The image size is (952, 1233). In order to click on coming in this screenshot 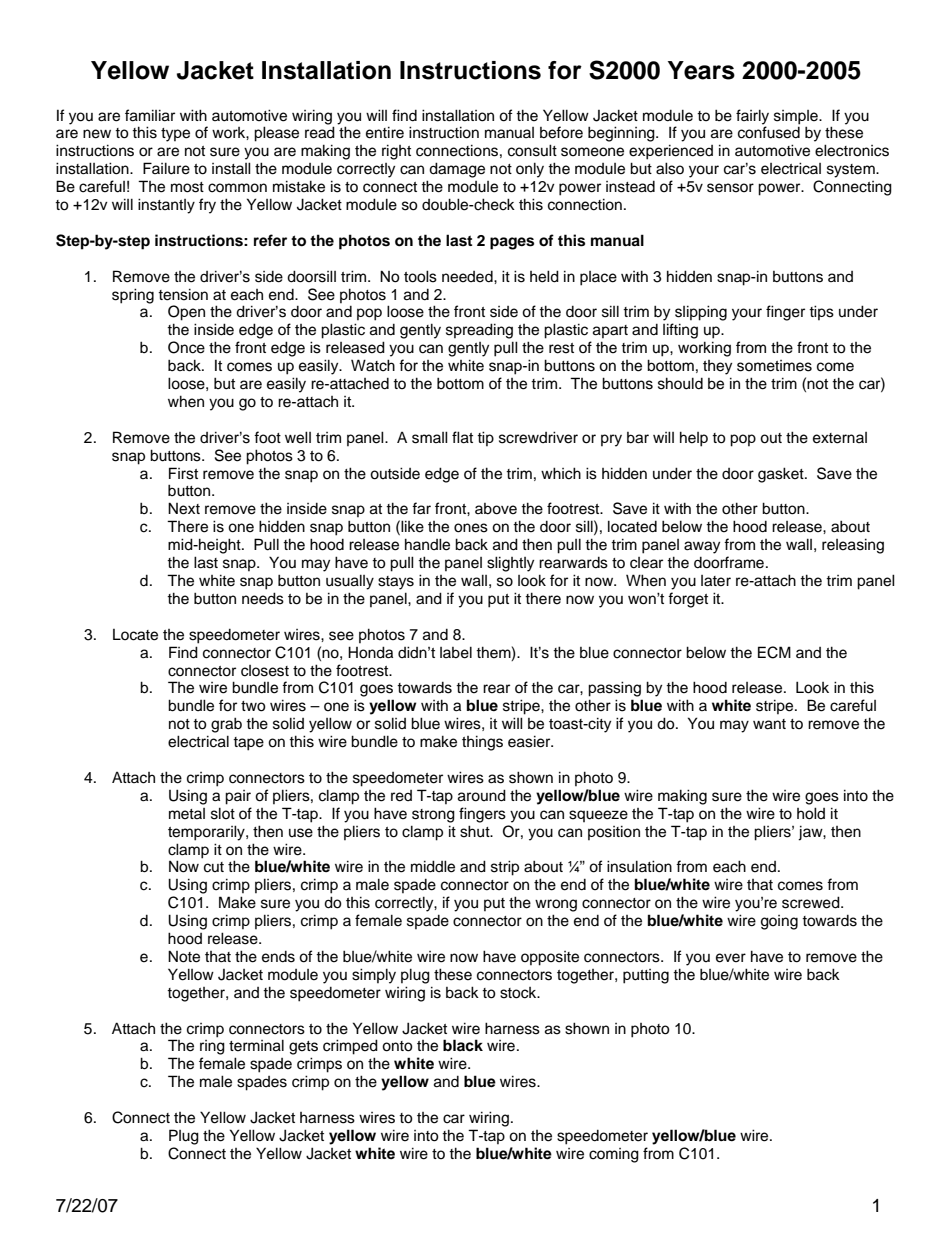, I will do `click(614, 1155)`.
